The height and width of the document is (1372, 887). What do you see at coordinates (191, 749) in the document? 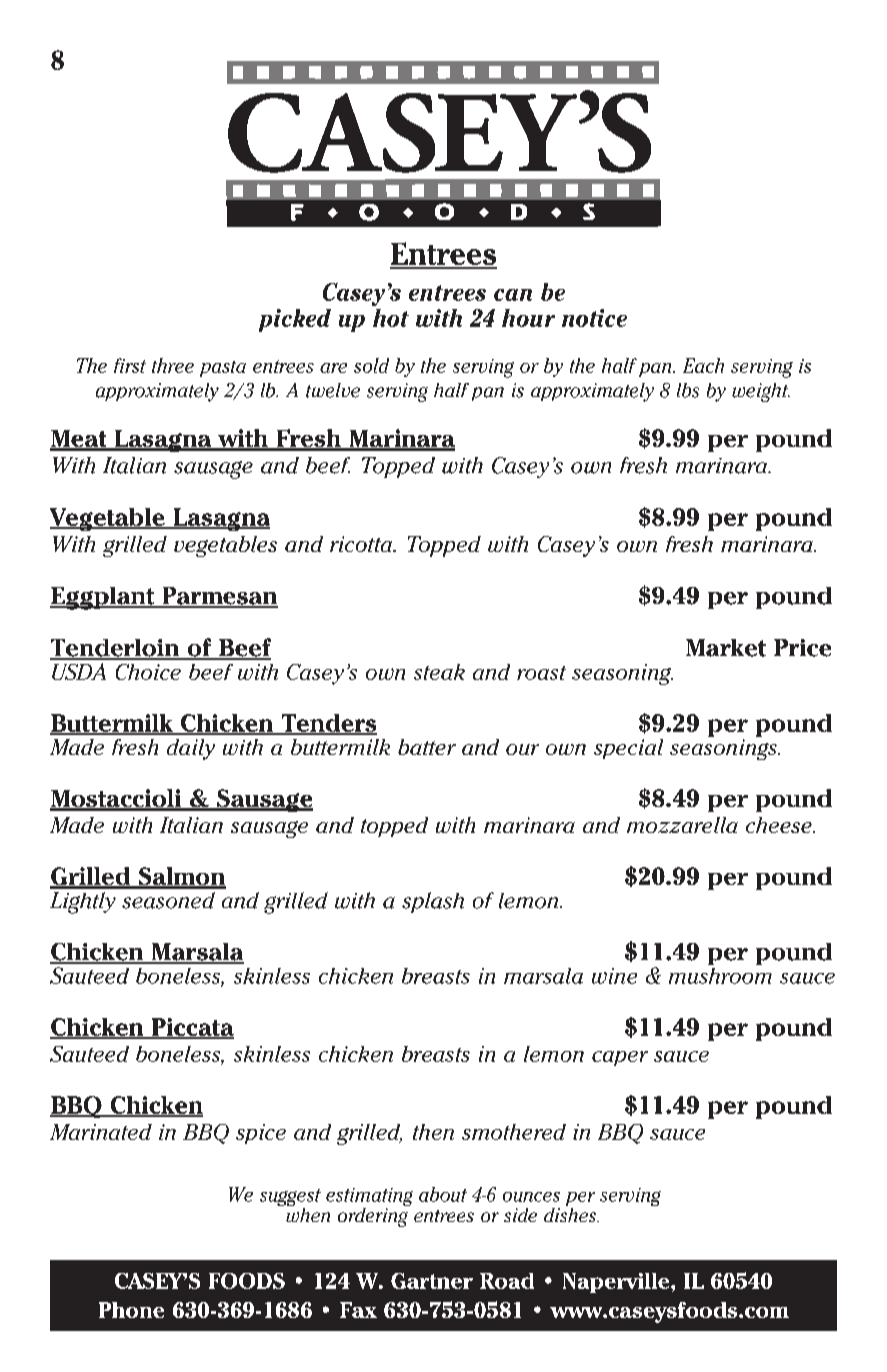
I see `daily` at bounding box center [191, 749].
